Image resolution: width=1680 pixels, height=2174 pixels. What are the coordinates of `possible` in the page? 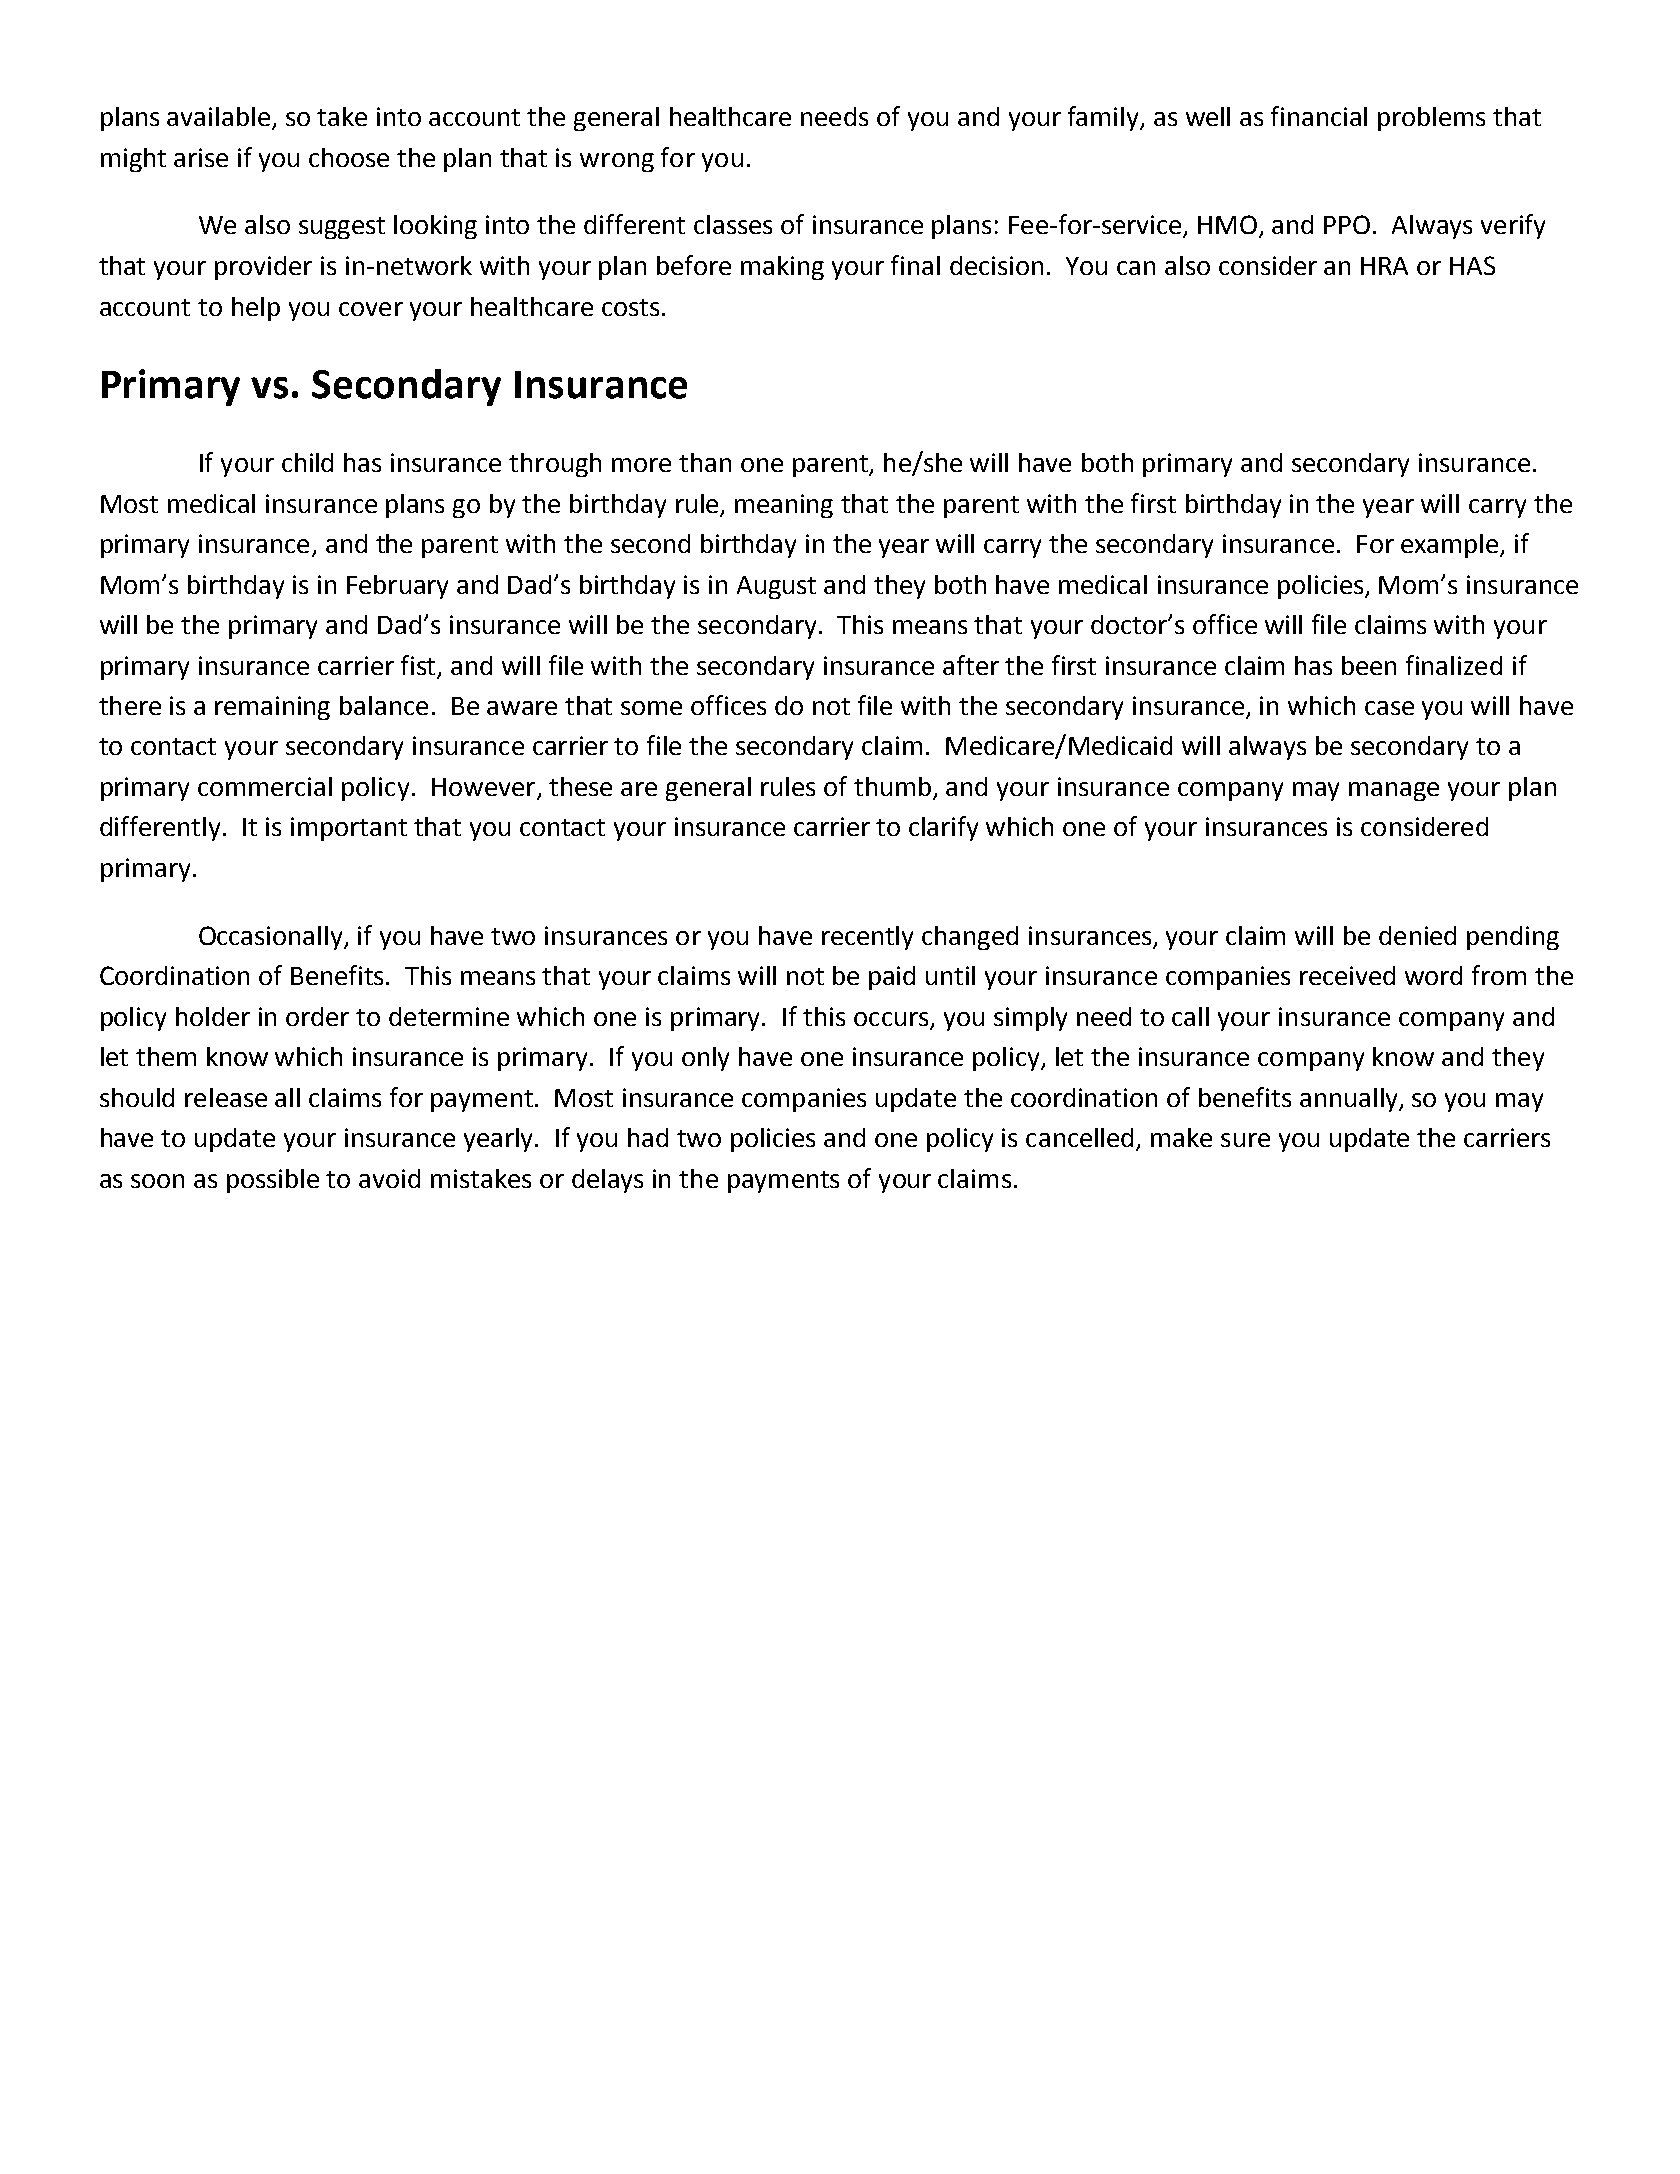 It's located at (273, 1181).
